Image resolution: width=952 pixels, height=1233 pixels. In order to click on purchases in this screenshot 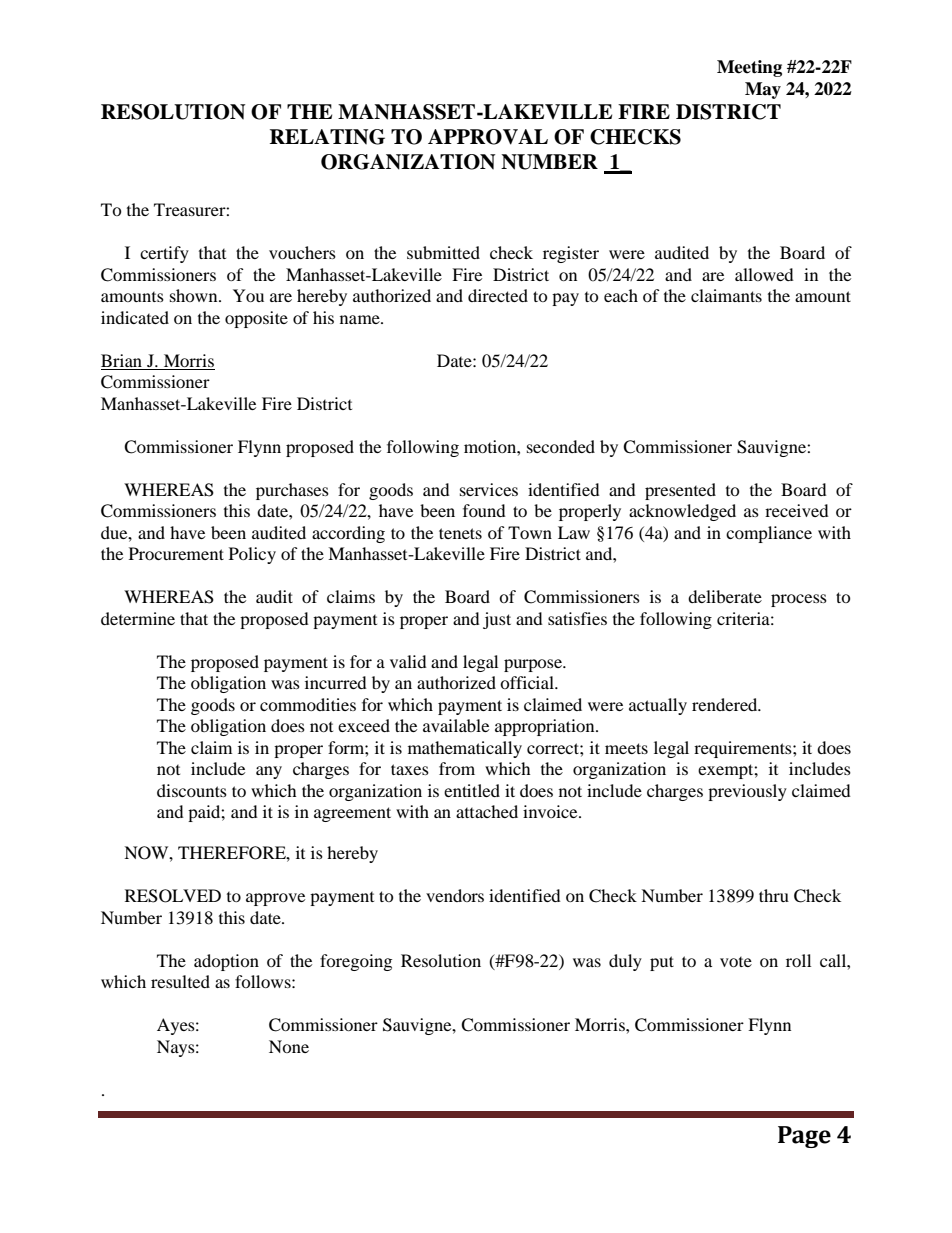, I will do `click(292, 491)`.
